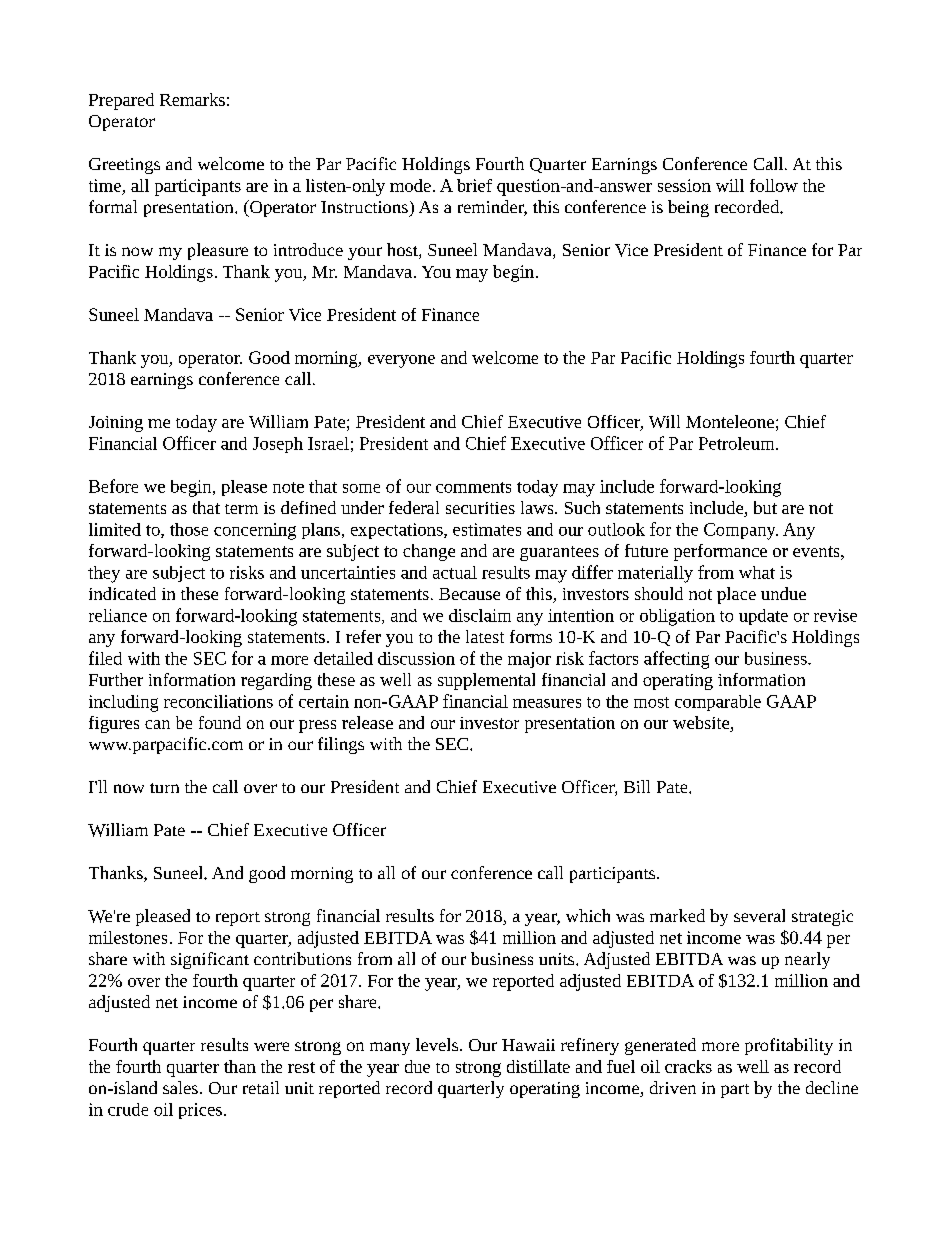 This screenshot has width=952, height=1233. I want to click on brief, so click(474, 185).
